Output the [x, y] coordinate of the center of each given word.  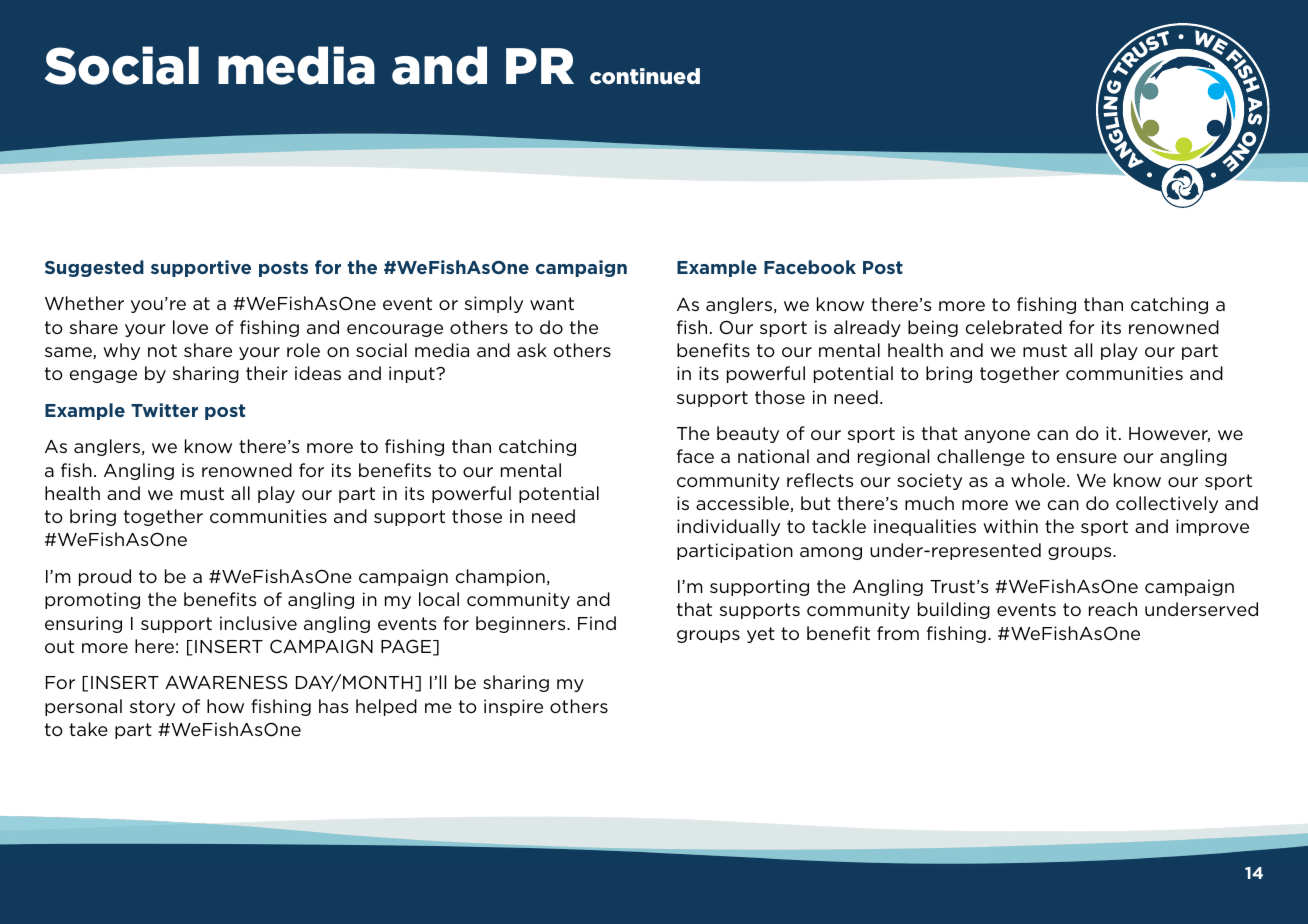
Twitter [164, 410]
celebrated [1014, 327]
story [152, 708]
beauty [748, 434]
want [552, 303]
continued [645, 76]
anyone [997, 436]
